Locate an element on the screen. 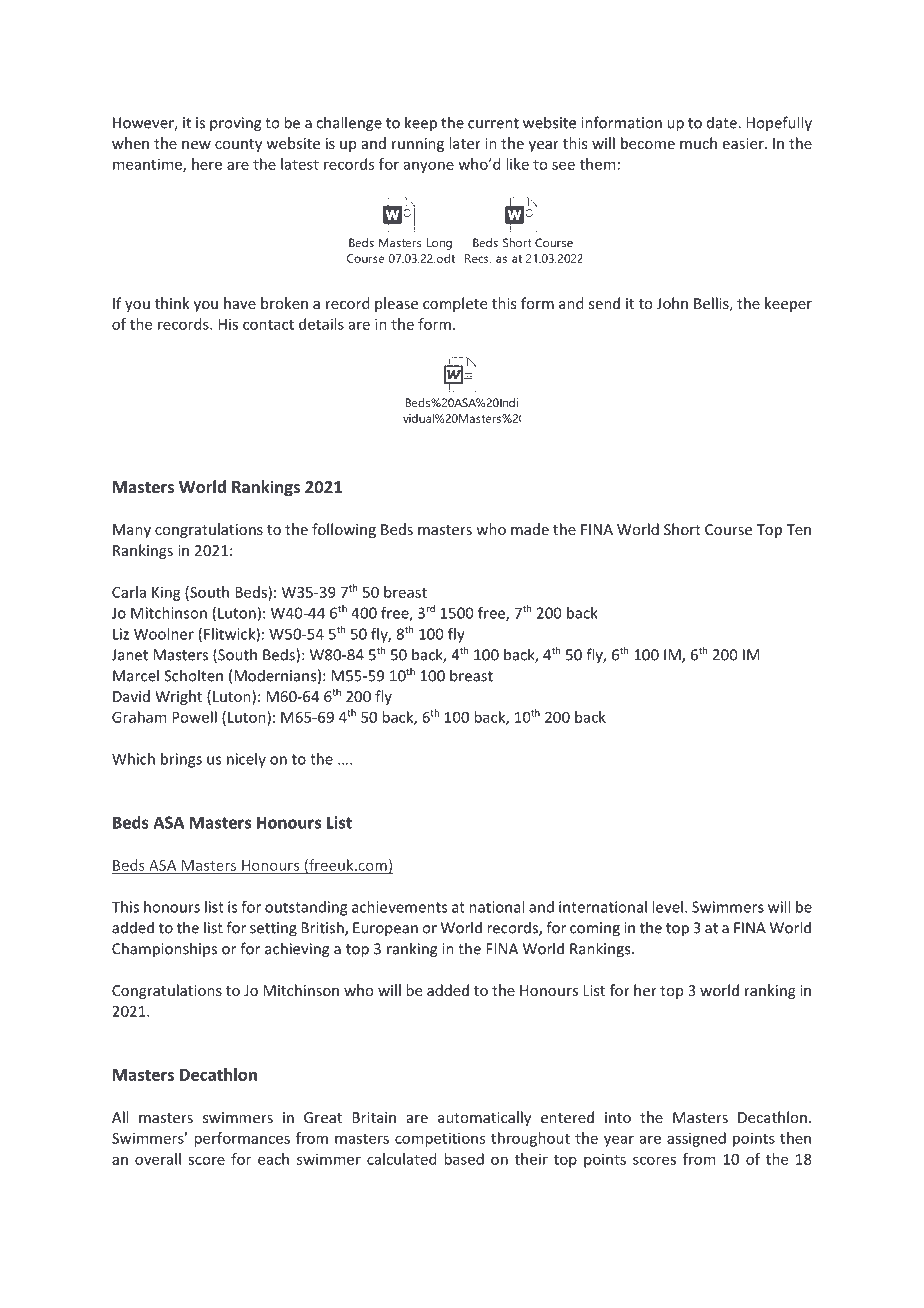 This screenshot has width=924, height=1308. complete is located at coordinates (455, 304).
